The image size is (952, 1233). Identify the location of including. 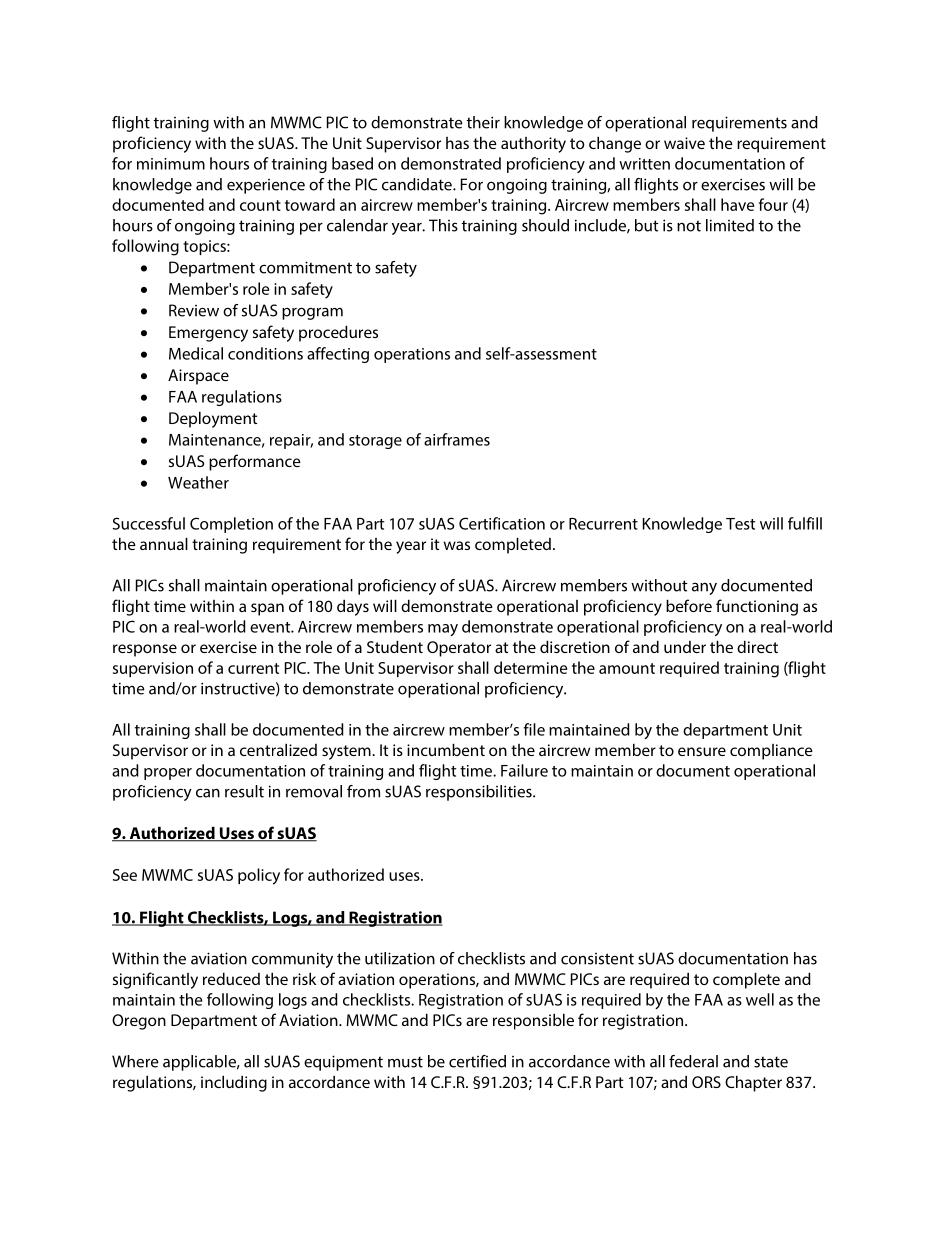
(234, 1083).
